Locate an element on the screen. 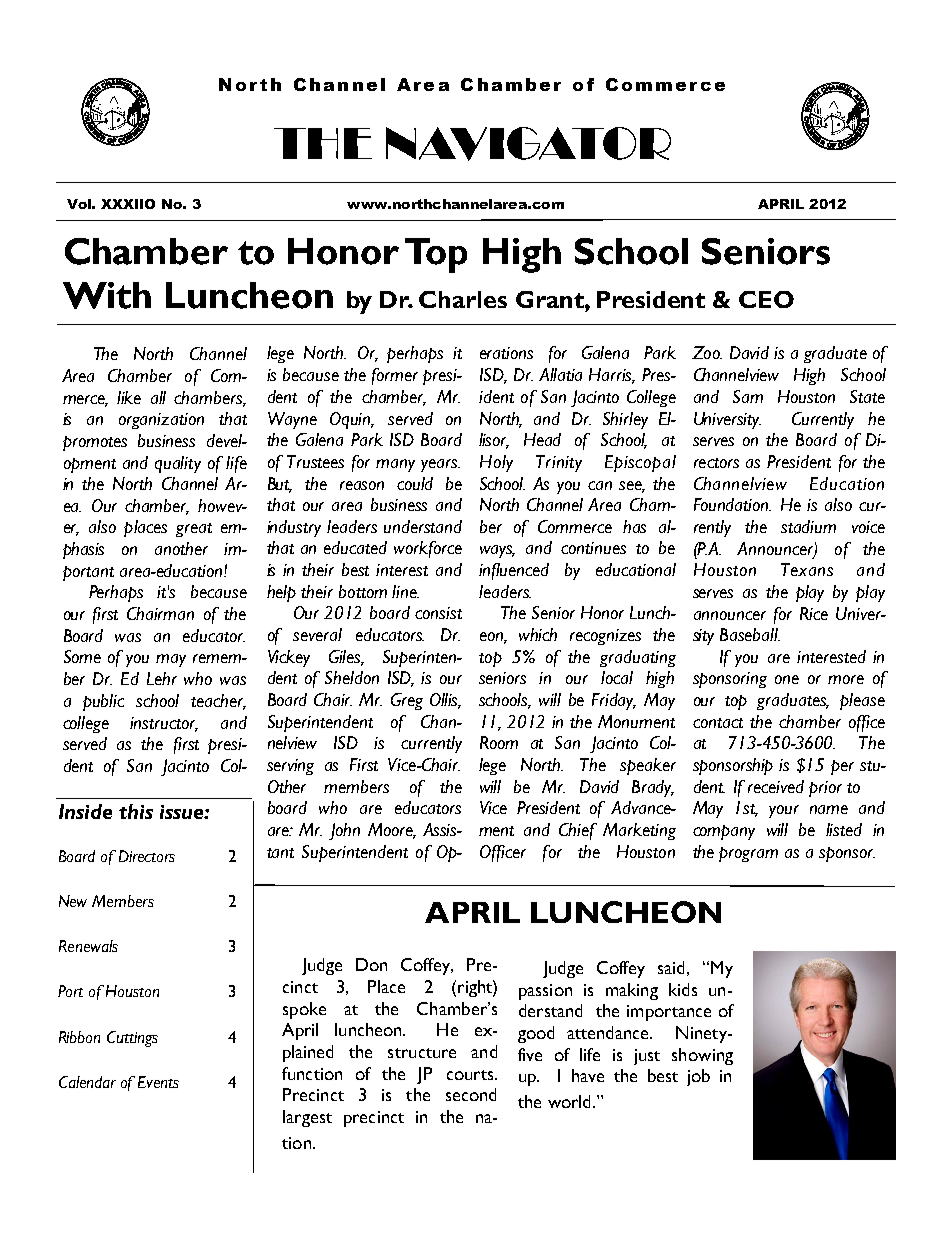 This screenshot has height=1233, width=952. Lehr is located at coordinates (162, 678).
